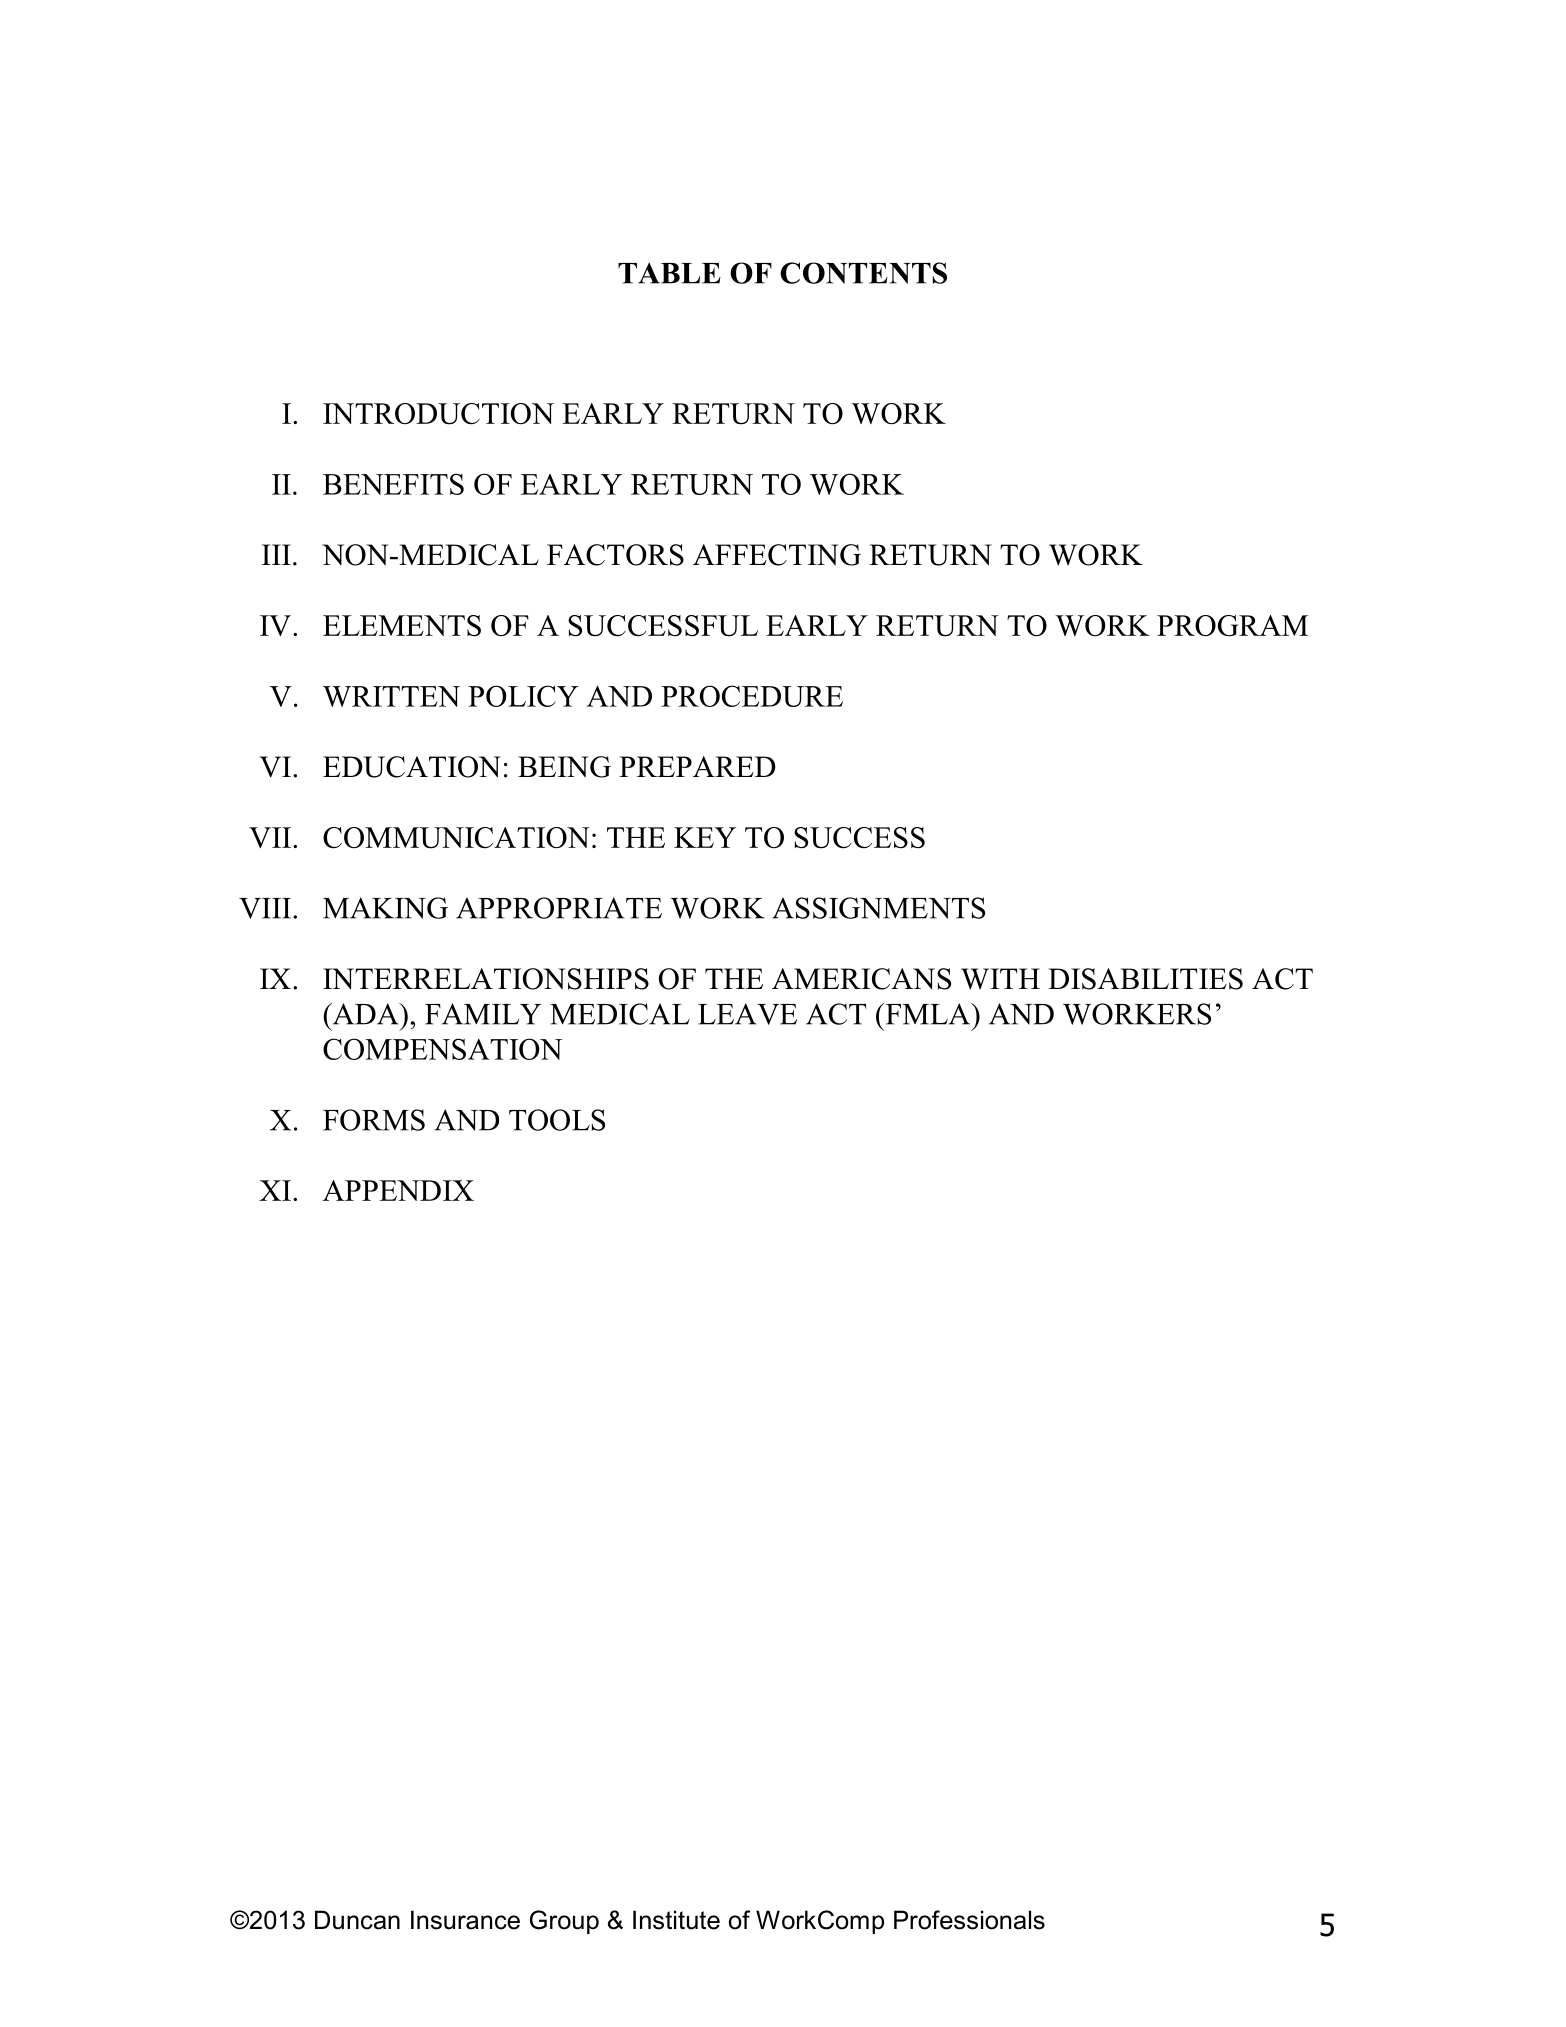  What do you see at coordinates (1145, 979) in the document?
I see `DISABILITIES` at bounding box center [1145, 979].
